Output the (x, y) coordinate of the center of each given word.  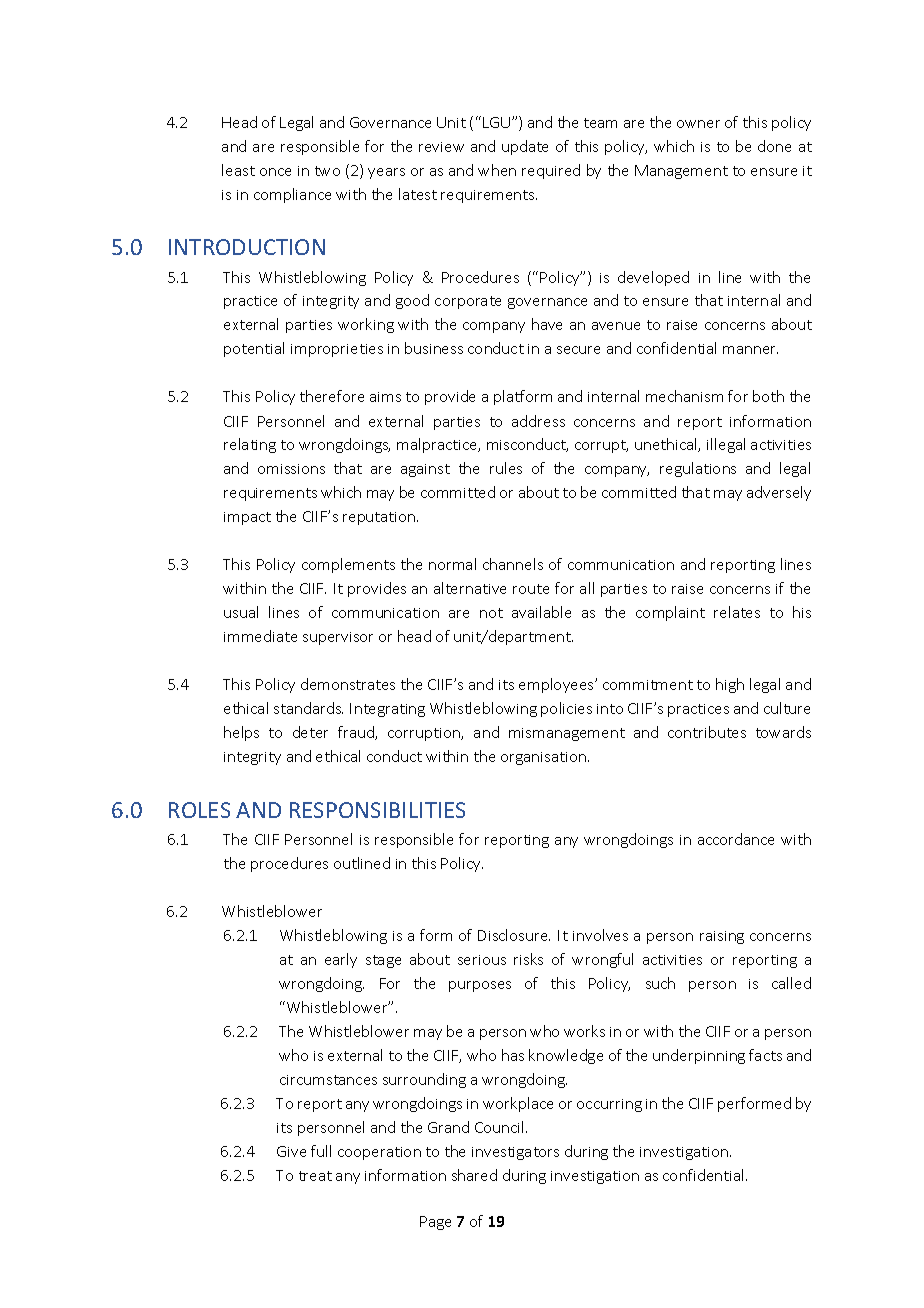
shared (474, 1175)
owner (698, 124)
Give (291, 1151)
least (238, 170)
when (497, 170)
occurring (609, 1105)
